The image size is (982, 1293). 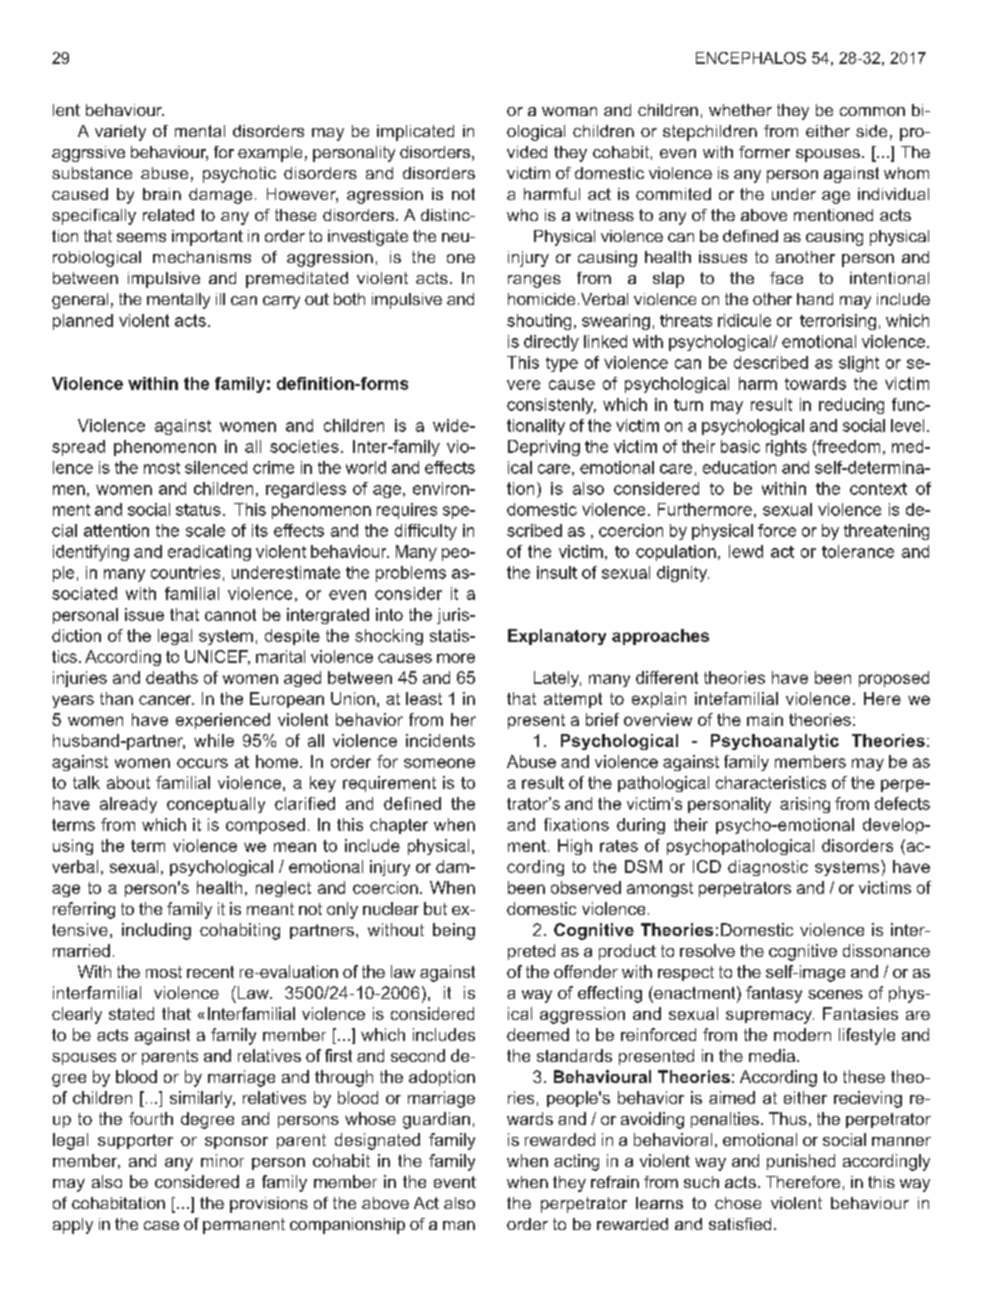 What do you see at coordinates (161, 1225) in the page?
I see `case` at bounding box center [161, 1225].
